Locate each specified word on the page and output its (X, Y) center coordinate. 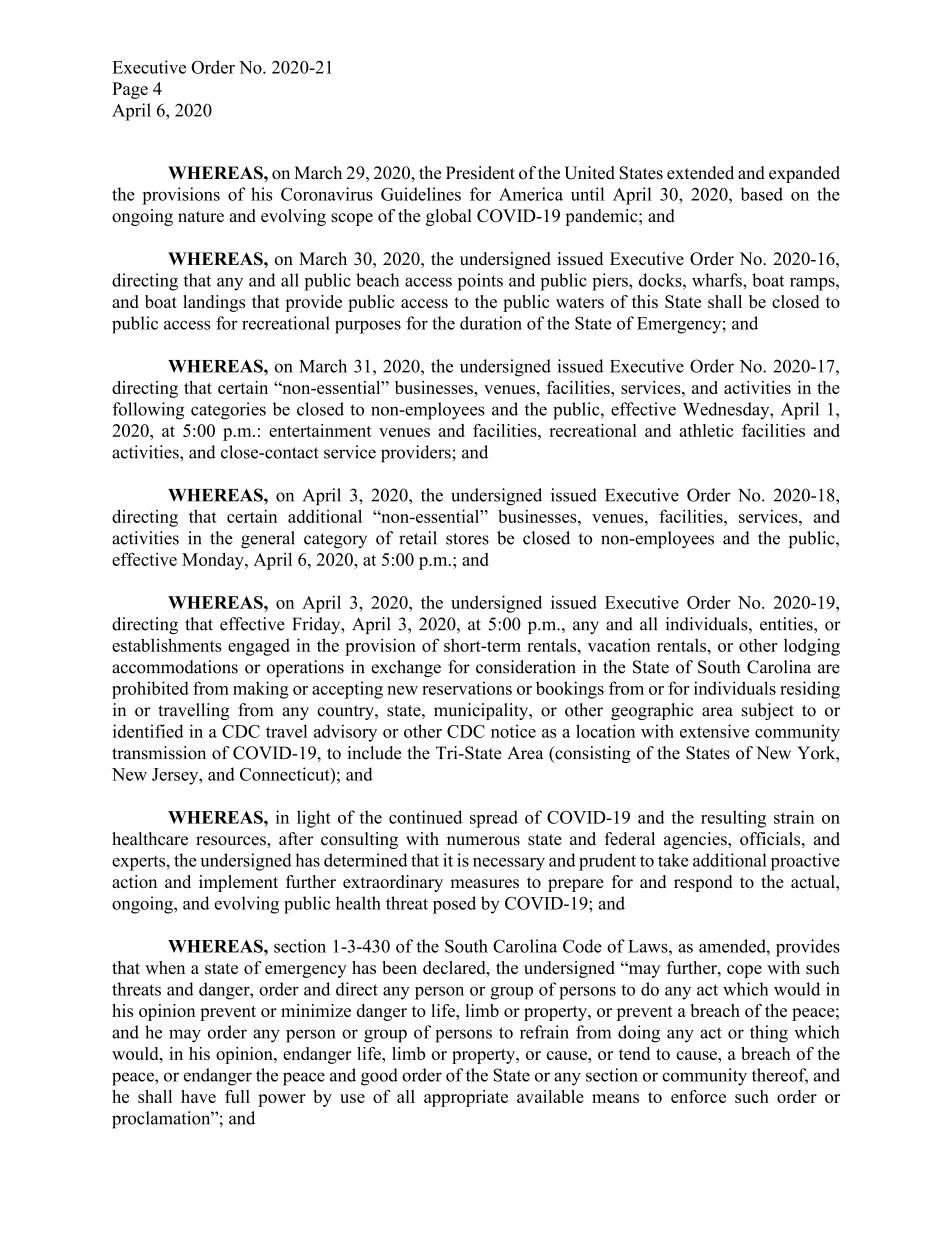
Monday (214, 561)
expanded (804, 174)
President (480, 173)
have (198, 1096)
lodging (812, 647)
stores (467, 539)
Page (130, 90)
